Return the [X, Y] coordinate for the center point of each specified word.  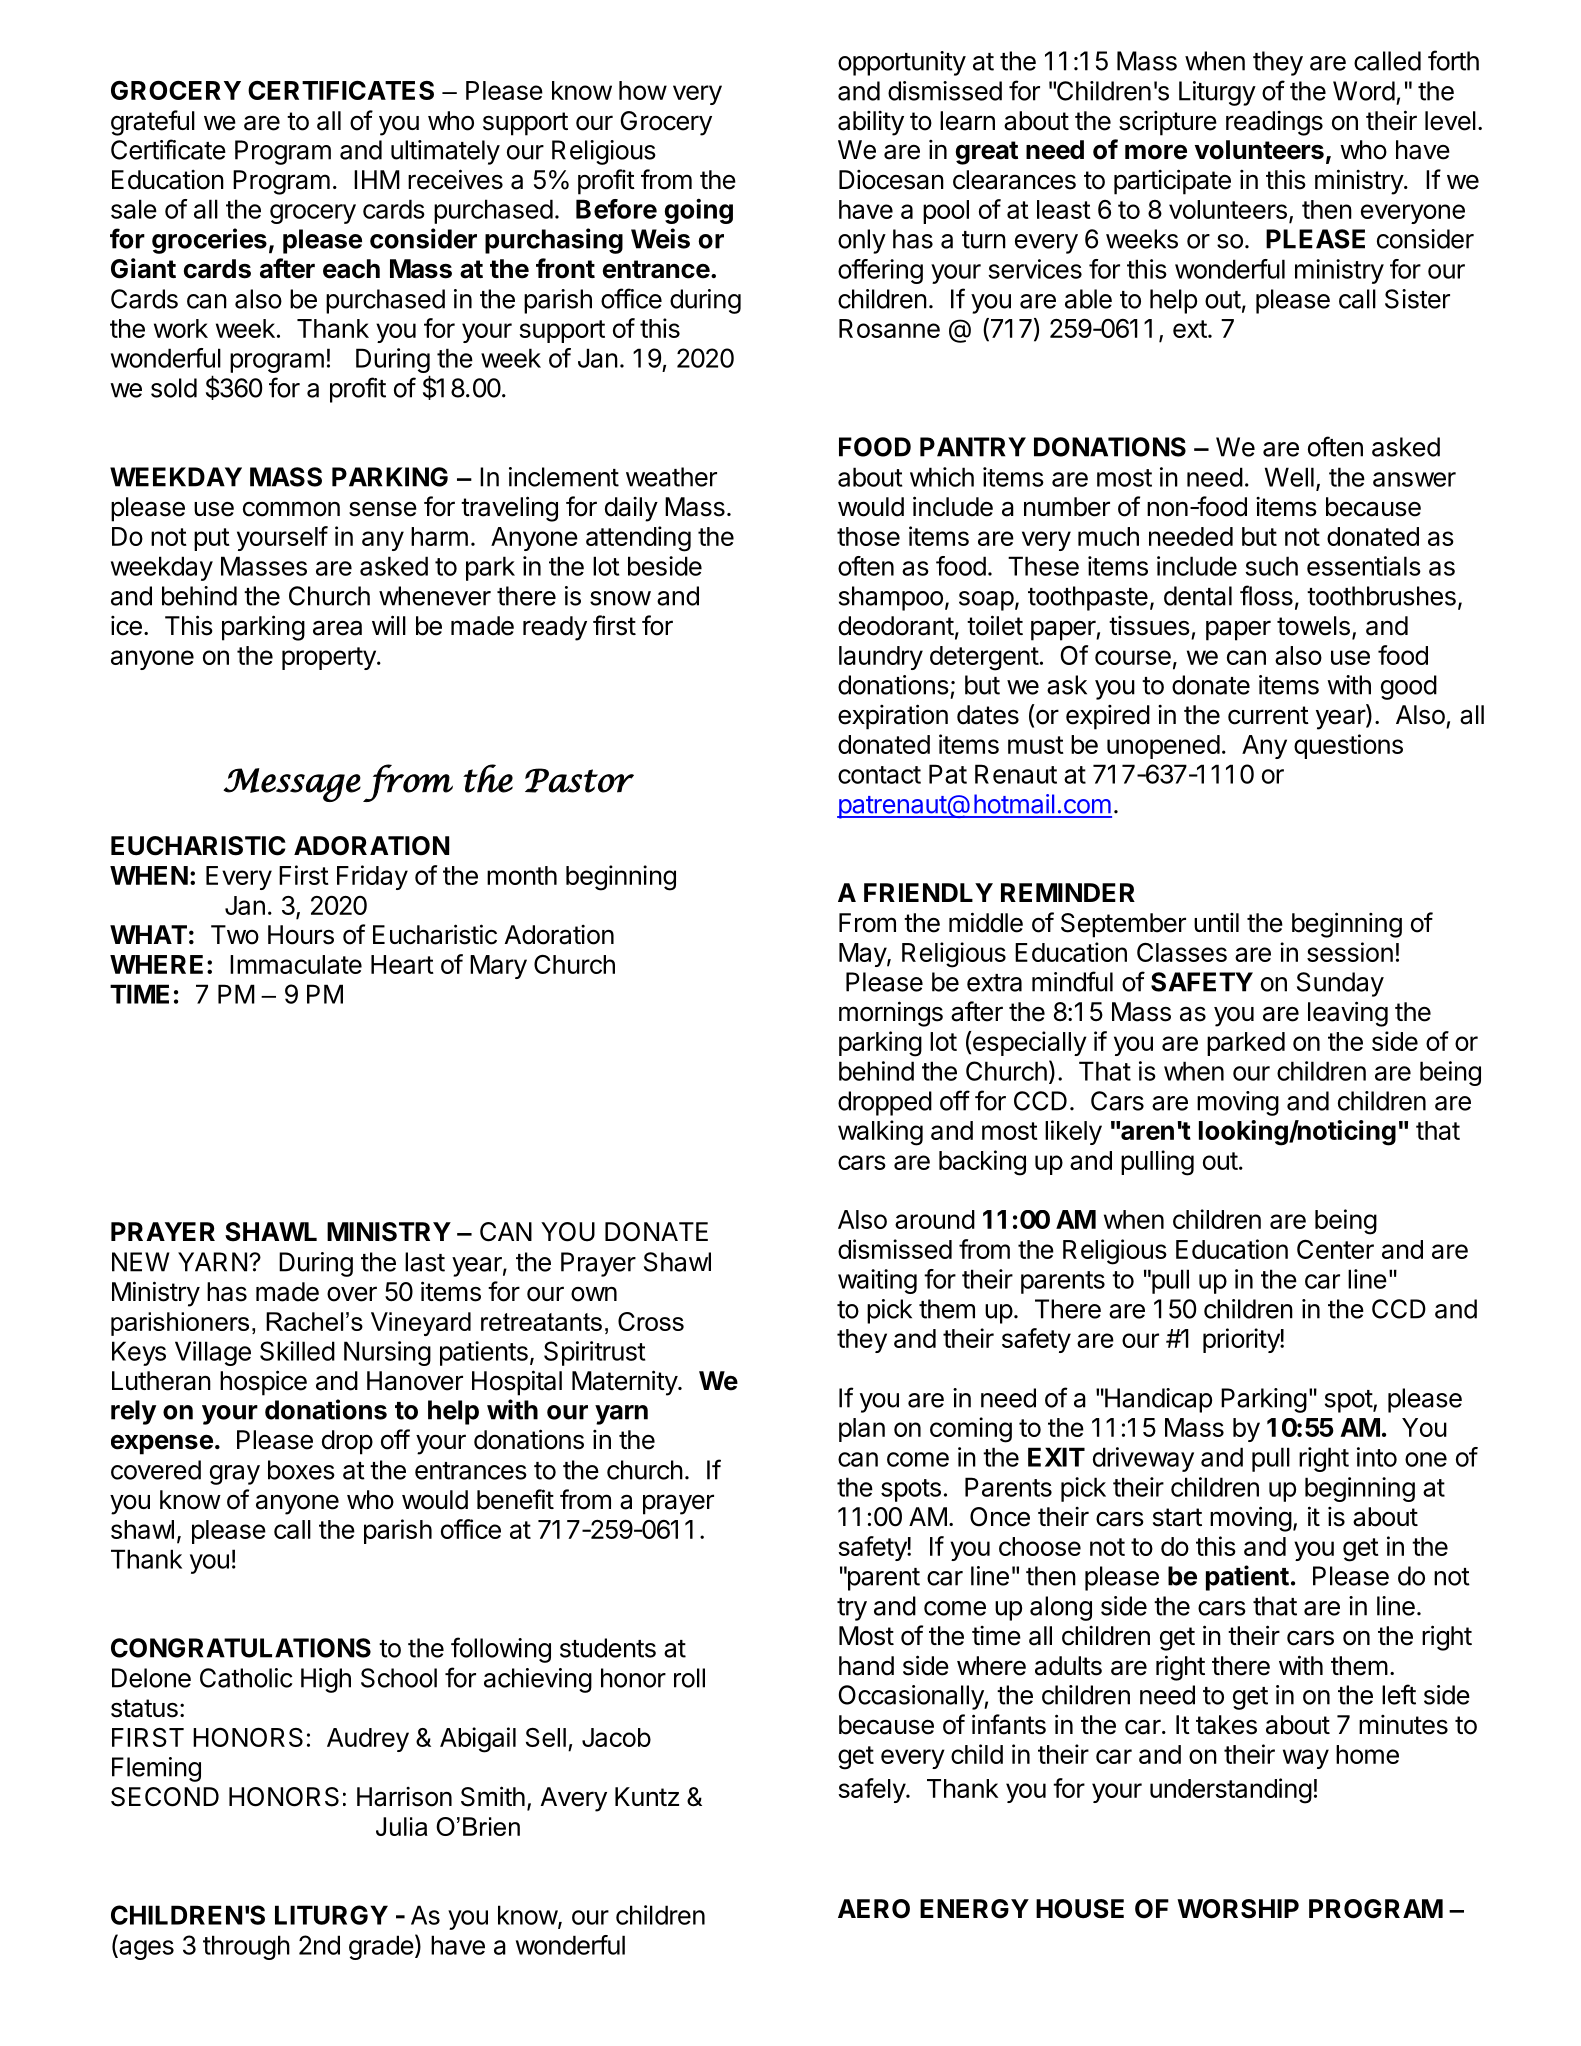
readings [1274, 123]
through [246, 1947]
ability [871, 123]
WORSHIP [1238, 1909]
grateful [153, 123]
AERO [874, 1909]
